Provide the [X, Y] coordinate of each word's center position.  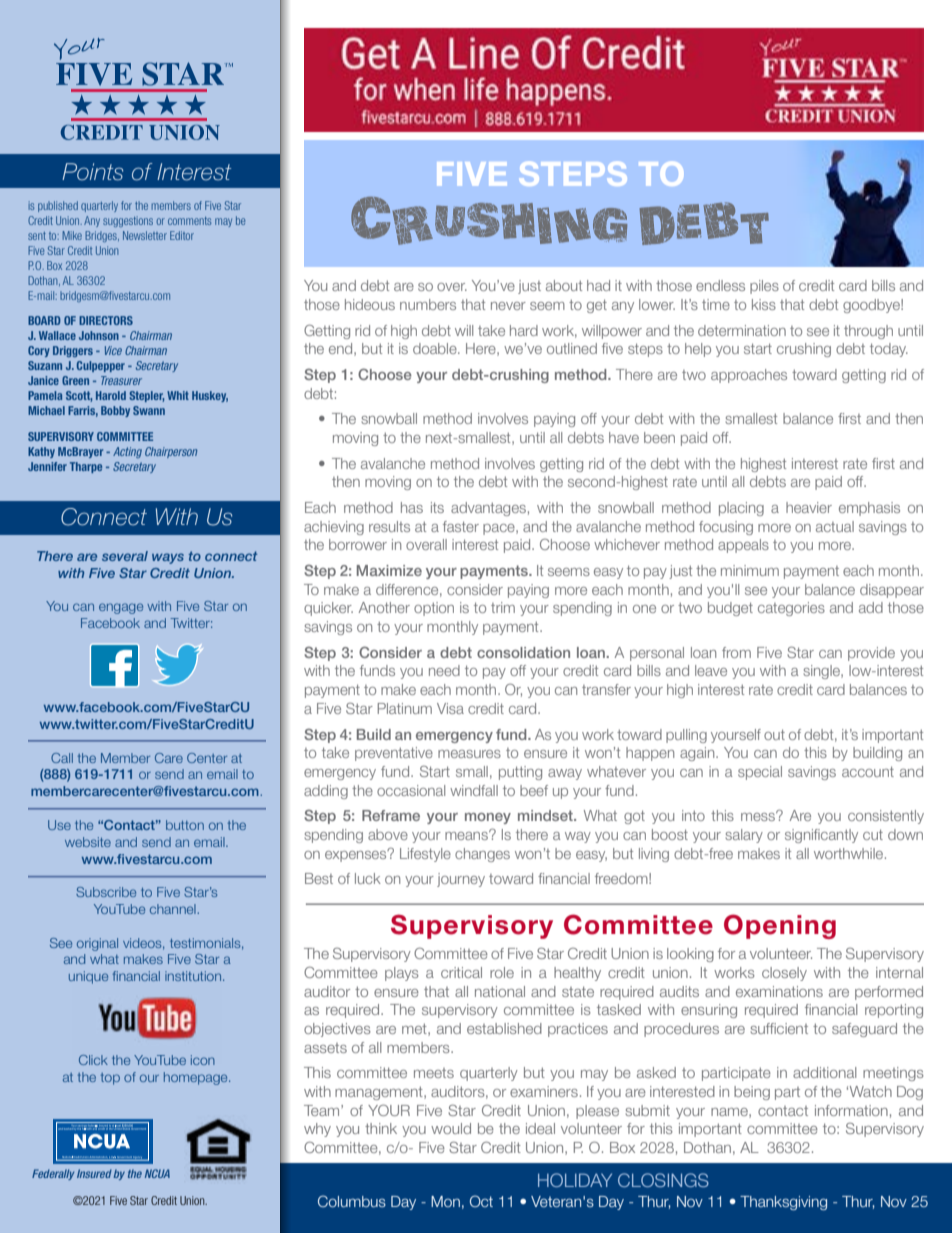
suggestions [128, 221]
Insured [94, 1173]
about [564, 285]
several [125, 556]
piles [764, 287]
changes [482, 855]
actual [835, 526]
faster [461, 526]
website [88, 842]
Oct [481, 1201]
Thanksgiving [783, 1203]
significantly [821, 836]
